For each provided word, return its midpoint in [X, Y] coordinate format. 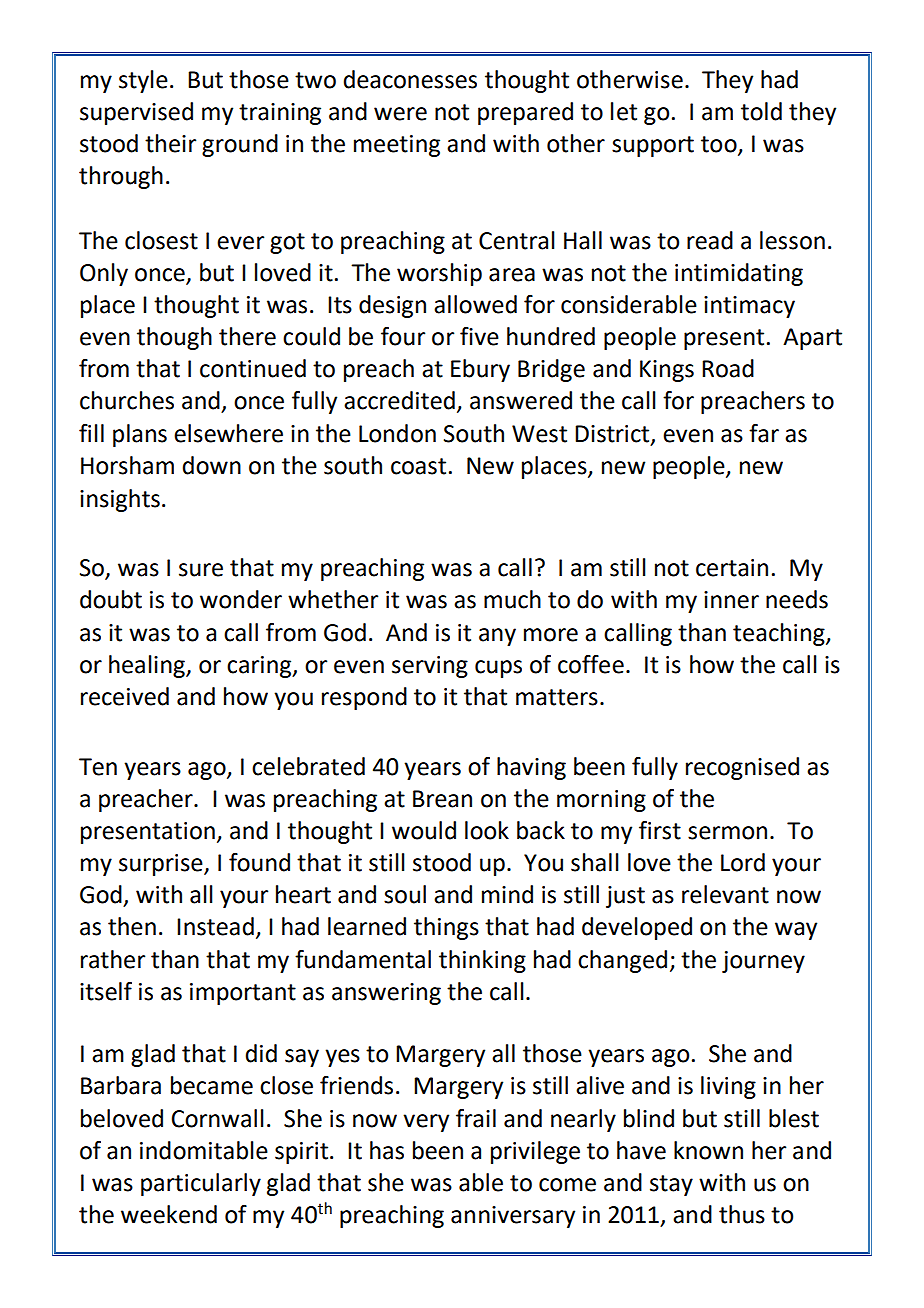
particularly [201, 1184]
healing [148, 666]
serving [430, 667]
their [170, 143]
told [761, 111]
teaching [780, 634]
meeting [397, 146]
